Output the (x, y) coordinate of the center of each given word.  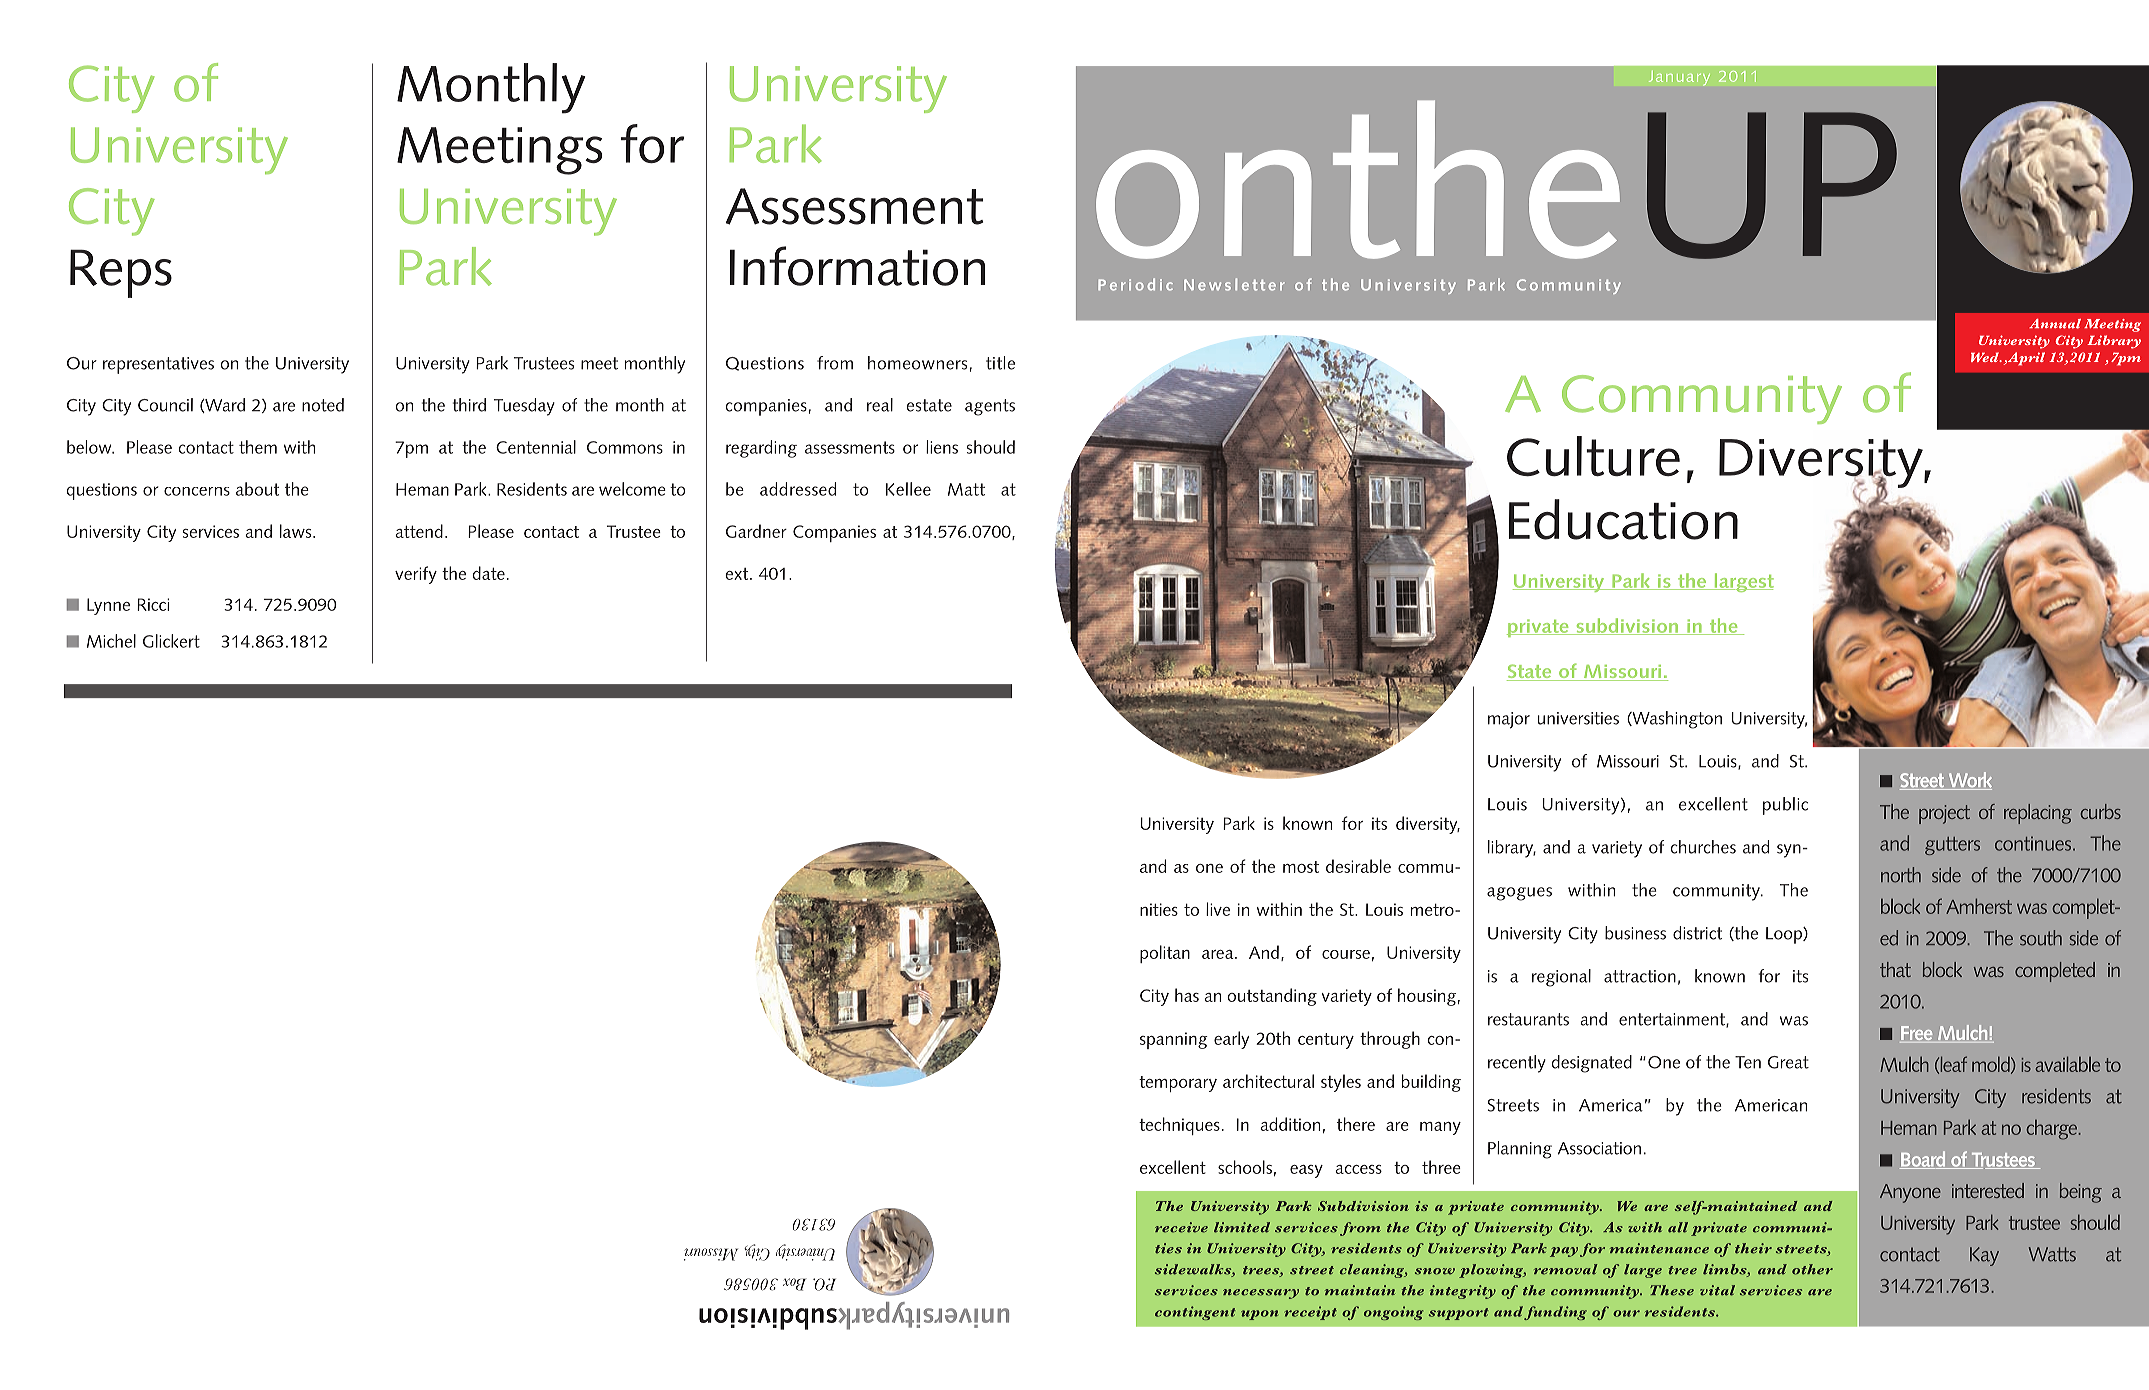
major (1509, 720)
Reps (121, 273)
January (1679, 78)
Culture (1593, 456)
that (1895, 969)
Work (1969, 781)
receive (1181, 1227)
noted (323, 405)
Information (857, 266)
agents (990, 407)
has (1187, 995)
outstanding (1272, 997)
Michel (111, 641)
